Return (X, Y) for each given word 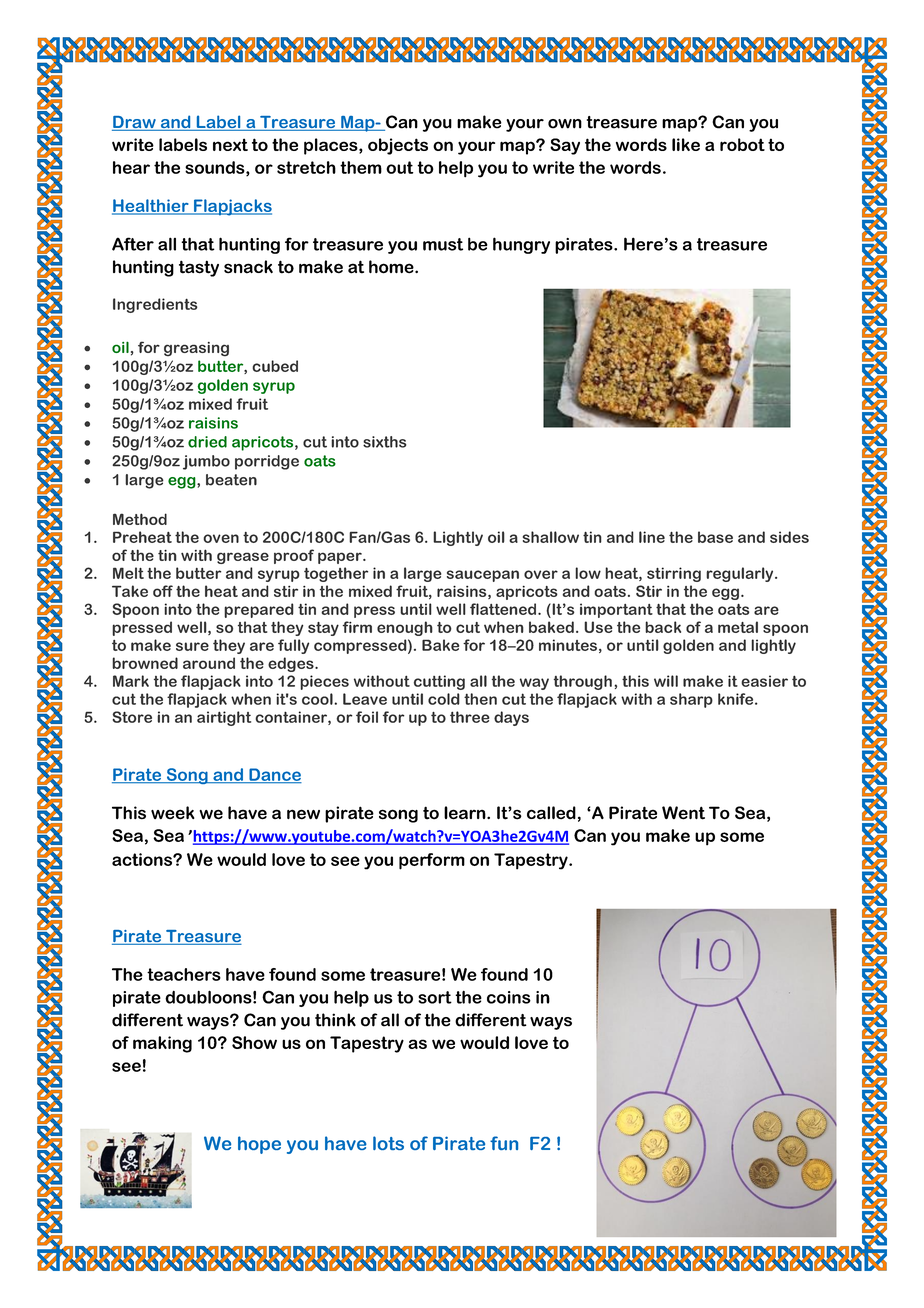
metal (738, 627)
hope (259, 1145)
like (686, 144)
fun (504, 1143)
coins (509, 997)
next (230, 144)
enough (405, 628)
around (209, 663)
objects (398, 146)
